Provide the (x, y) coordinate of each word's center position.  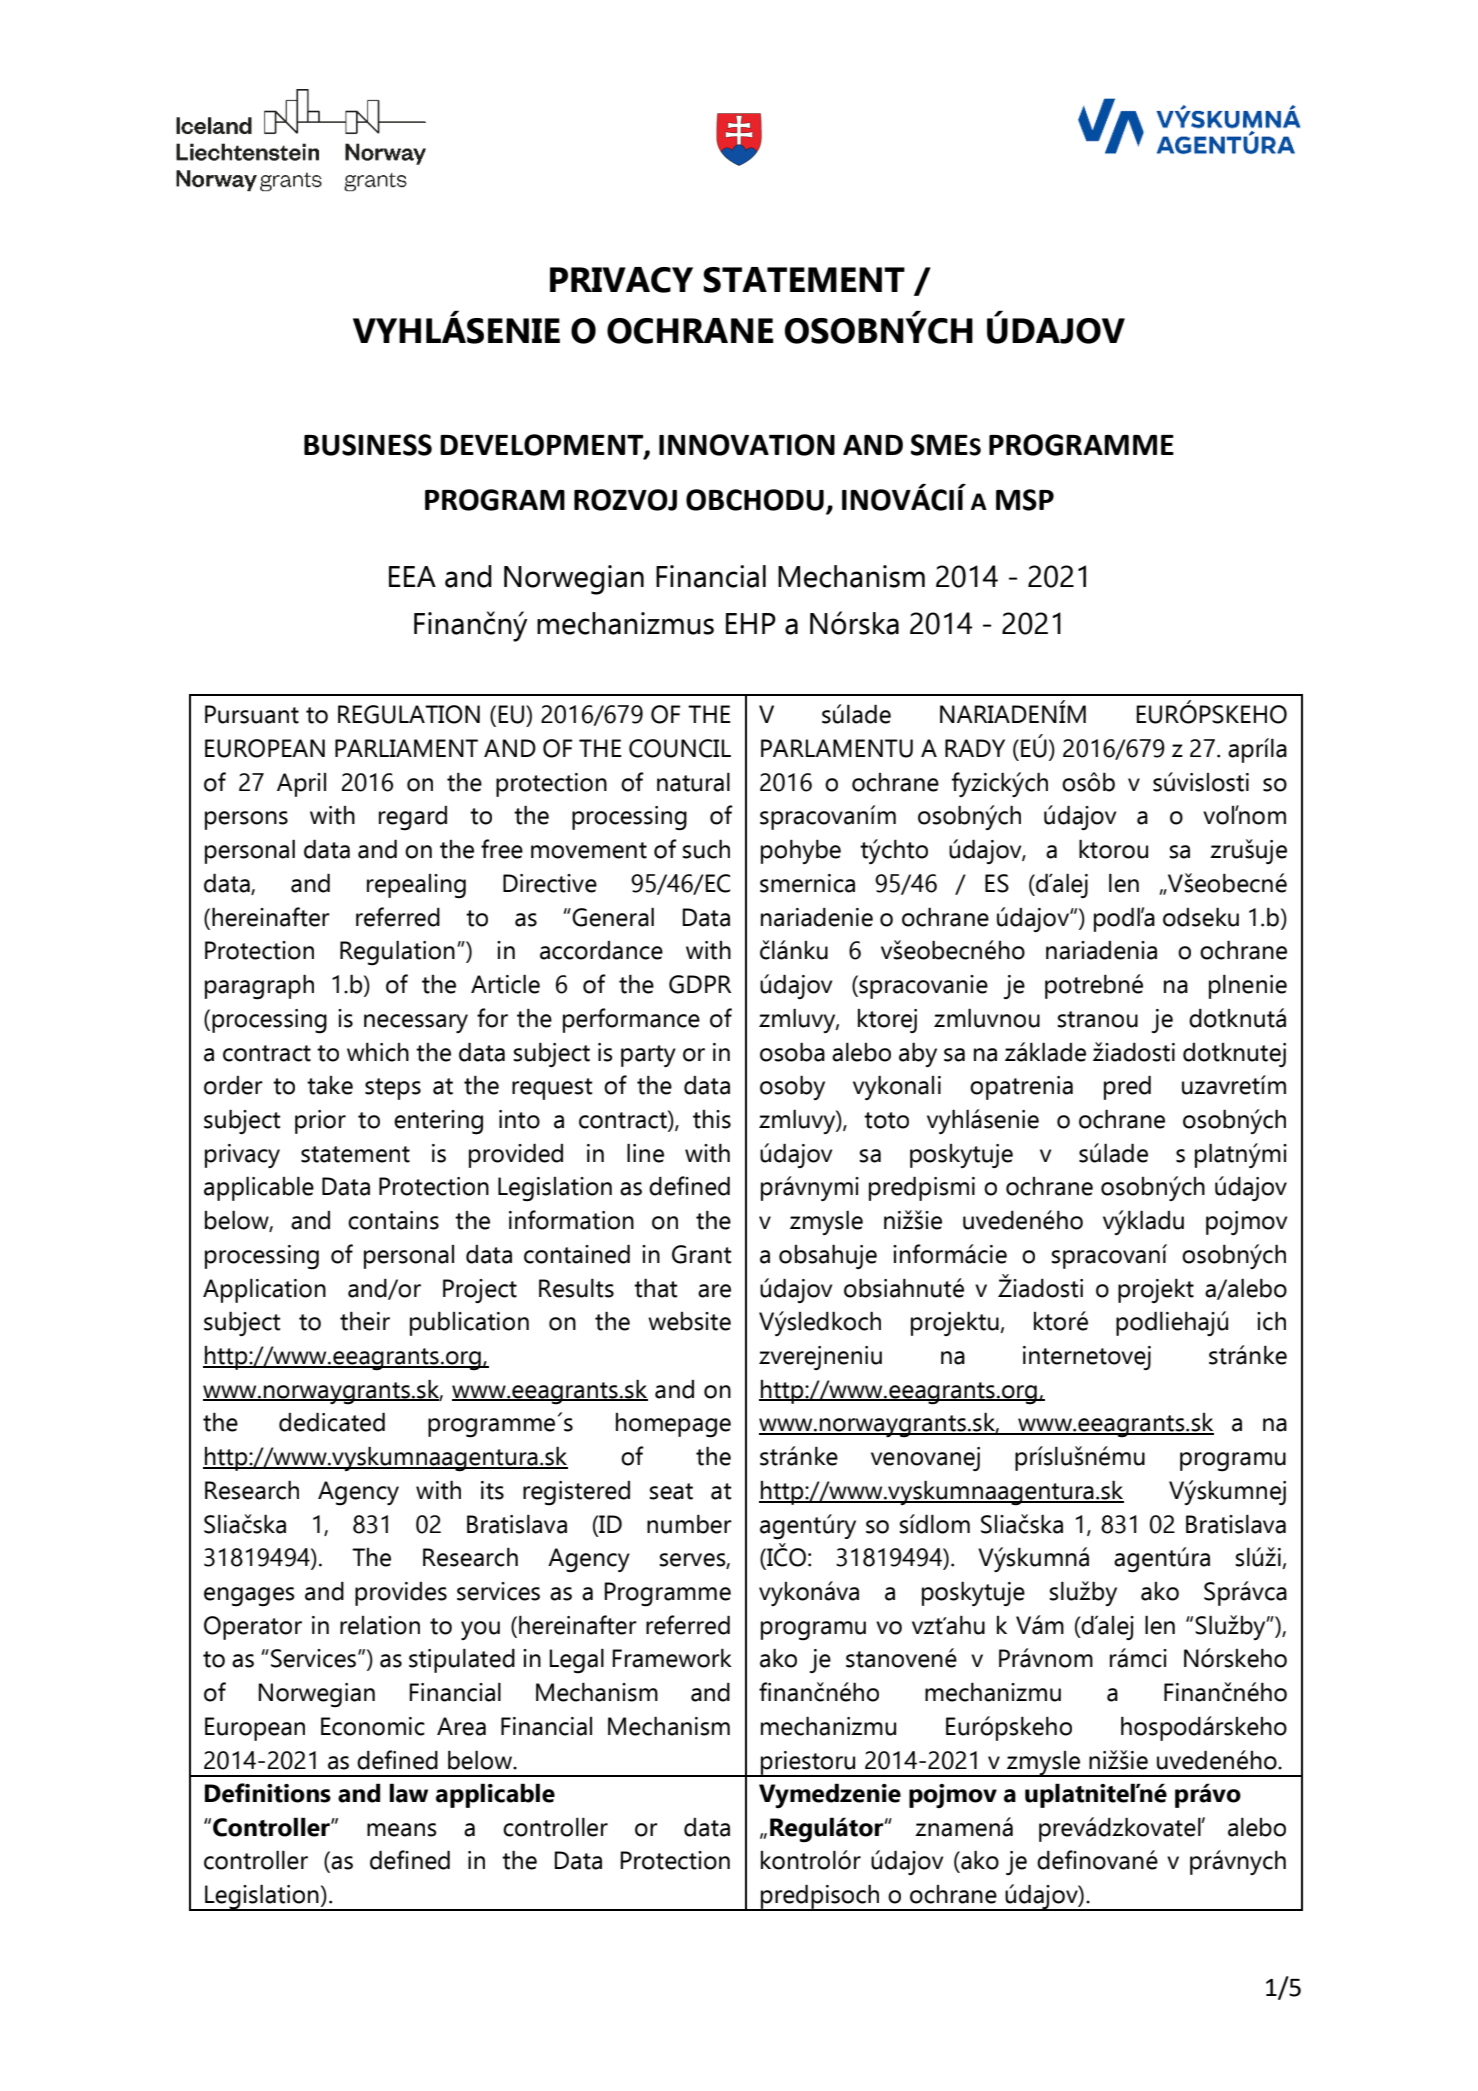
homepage (673, 1425)
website (689, 1321)
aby (918, 1054)
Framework (672, 1658)
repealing (416, 886)
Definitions (268, 1793)
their (365, 1321)
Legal (576, 1661)
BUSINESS (368, 445)
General (613, 917)
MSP (1025, 500)
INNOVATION (747, 445)
